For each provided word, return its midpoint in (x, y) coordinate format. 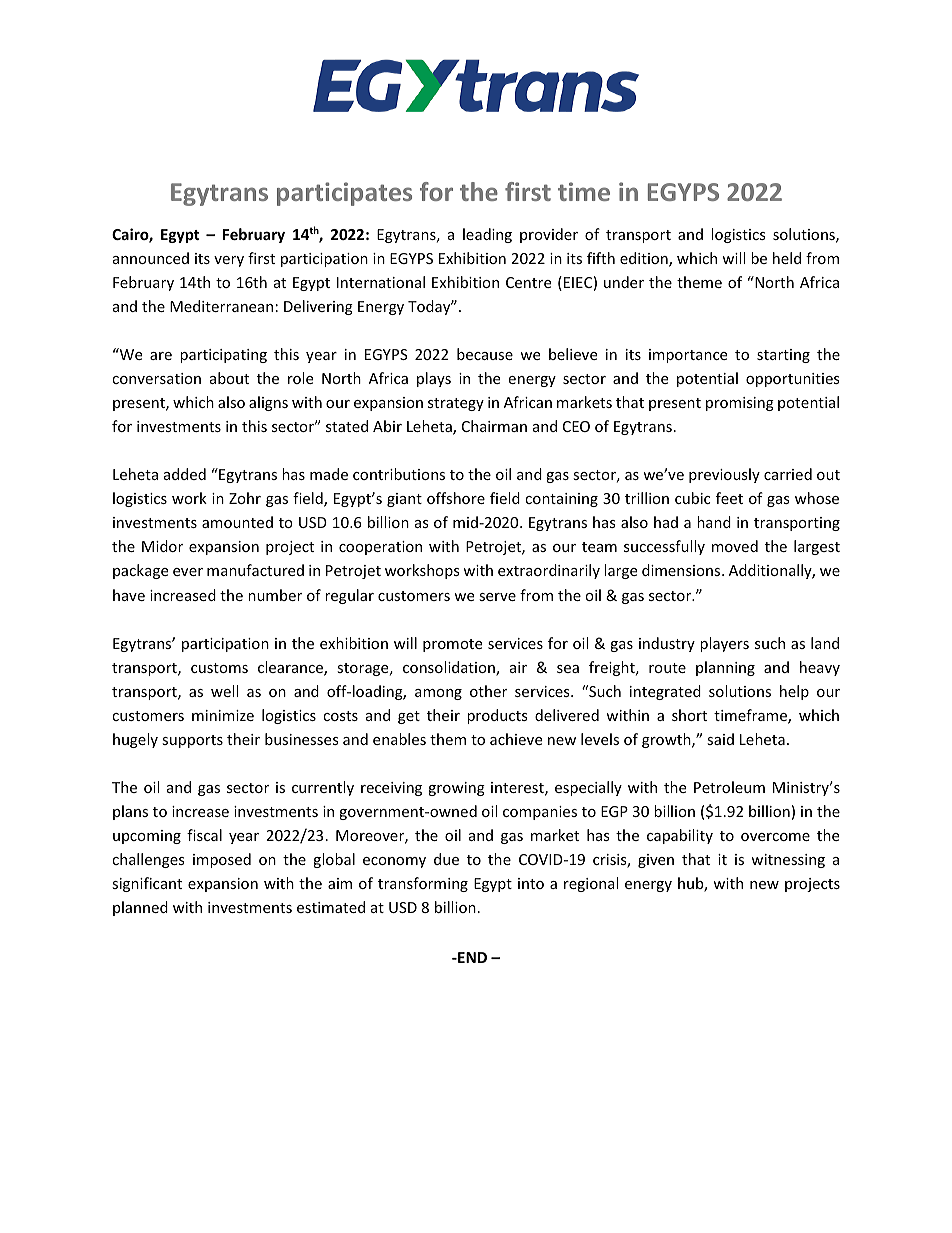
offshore (456, 498)
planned (140, 908)
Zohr (245, 498)
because (485, 354)
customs (219, 668)
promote (452, 645)
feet (729, 498)
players (724, 644)
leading (487, 235)
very (229, 261)
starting (783, 356)
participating (223, 356)
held (787, 258)
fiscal (204, 835)
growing (456, 789)
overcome (775, 837)
